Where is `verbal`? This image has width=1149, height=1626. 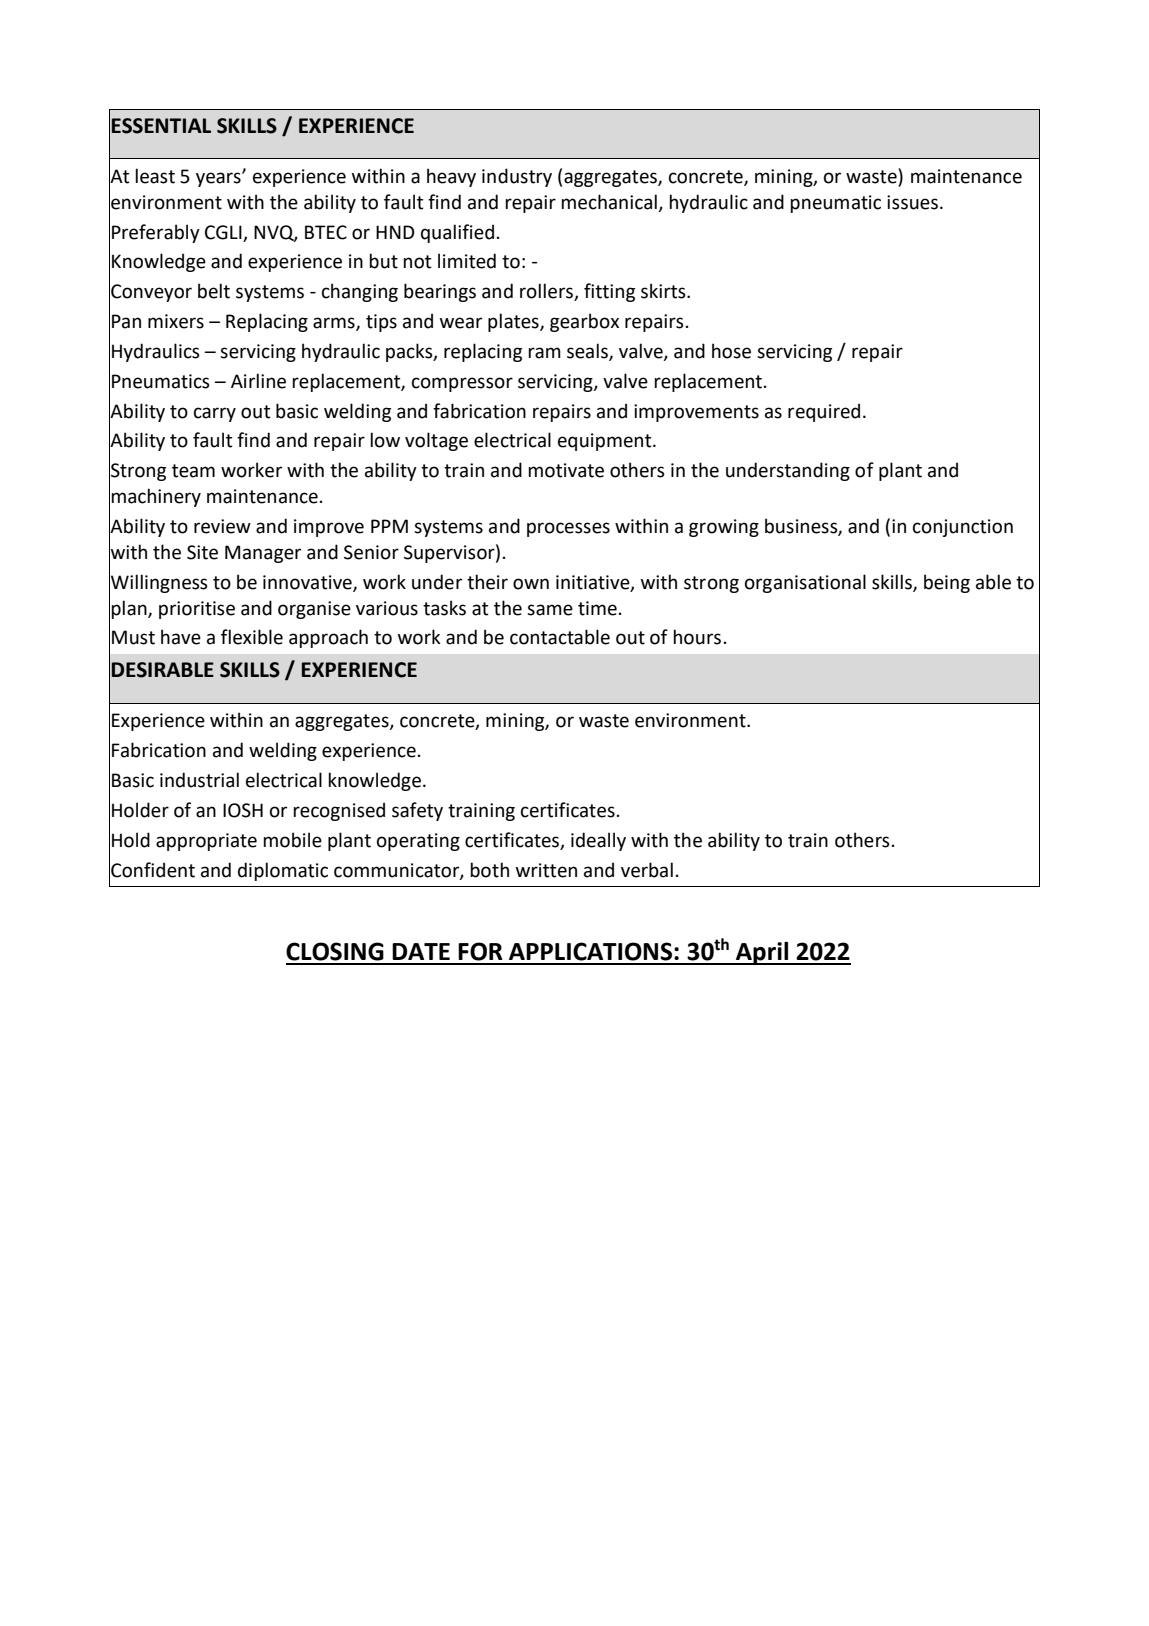 verbal is located at coordinates (647, 870).
